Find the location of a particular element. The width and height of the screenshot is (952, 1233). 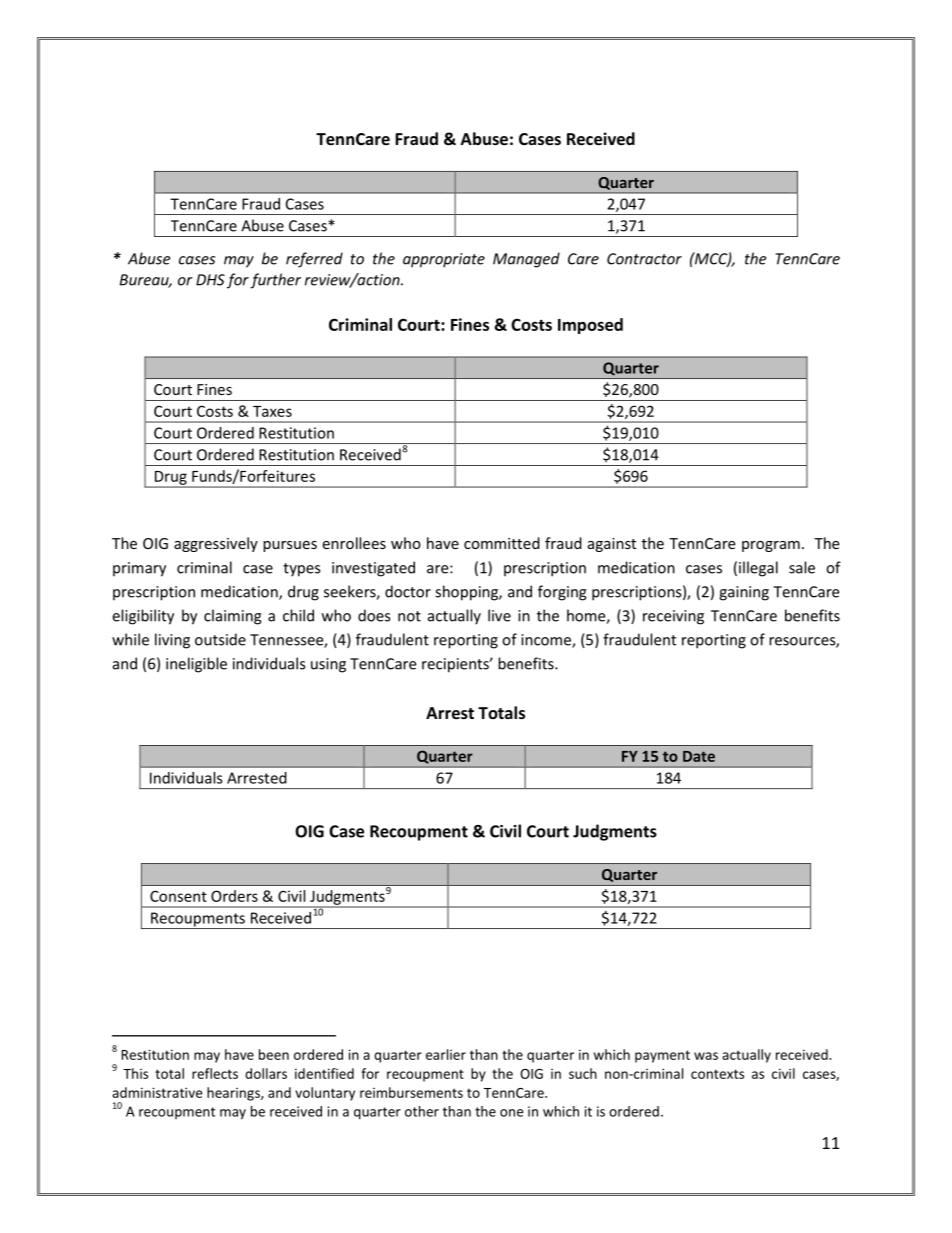

was is located at coordinates (706, 1056).
